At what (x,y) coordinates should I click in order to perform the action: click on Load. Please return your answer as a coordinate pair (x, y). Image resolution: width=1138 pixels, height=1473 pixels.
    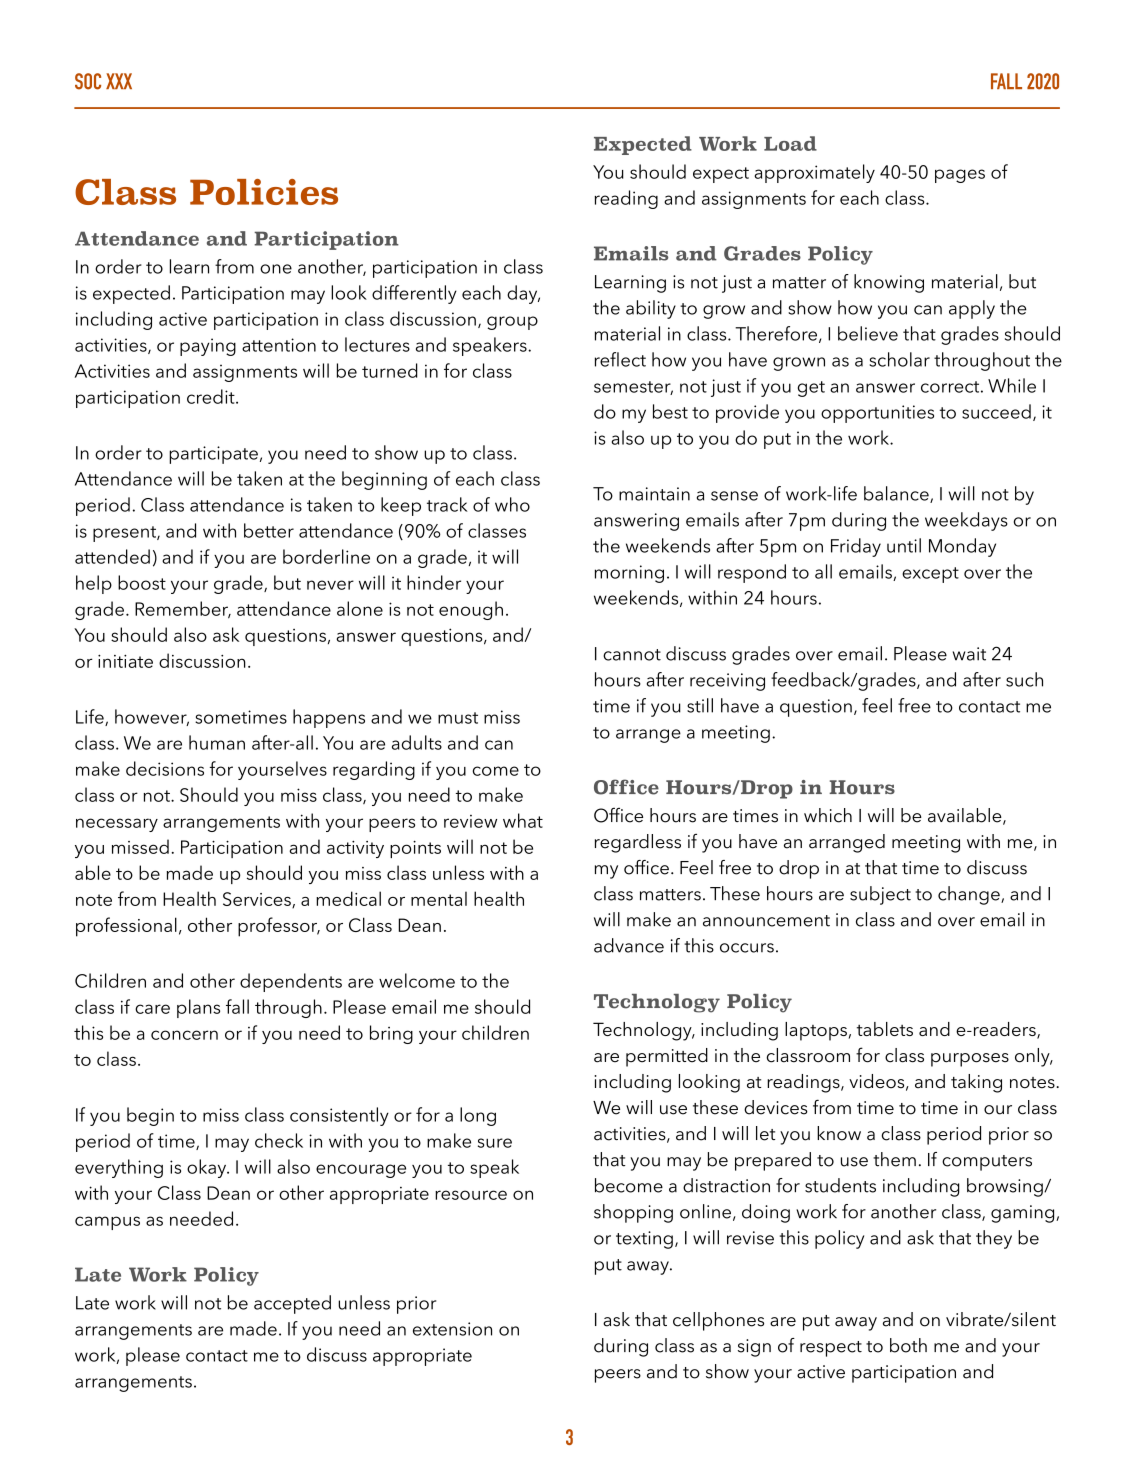
    Looking at the image, I should click on (790, 143).
